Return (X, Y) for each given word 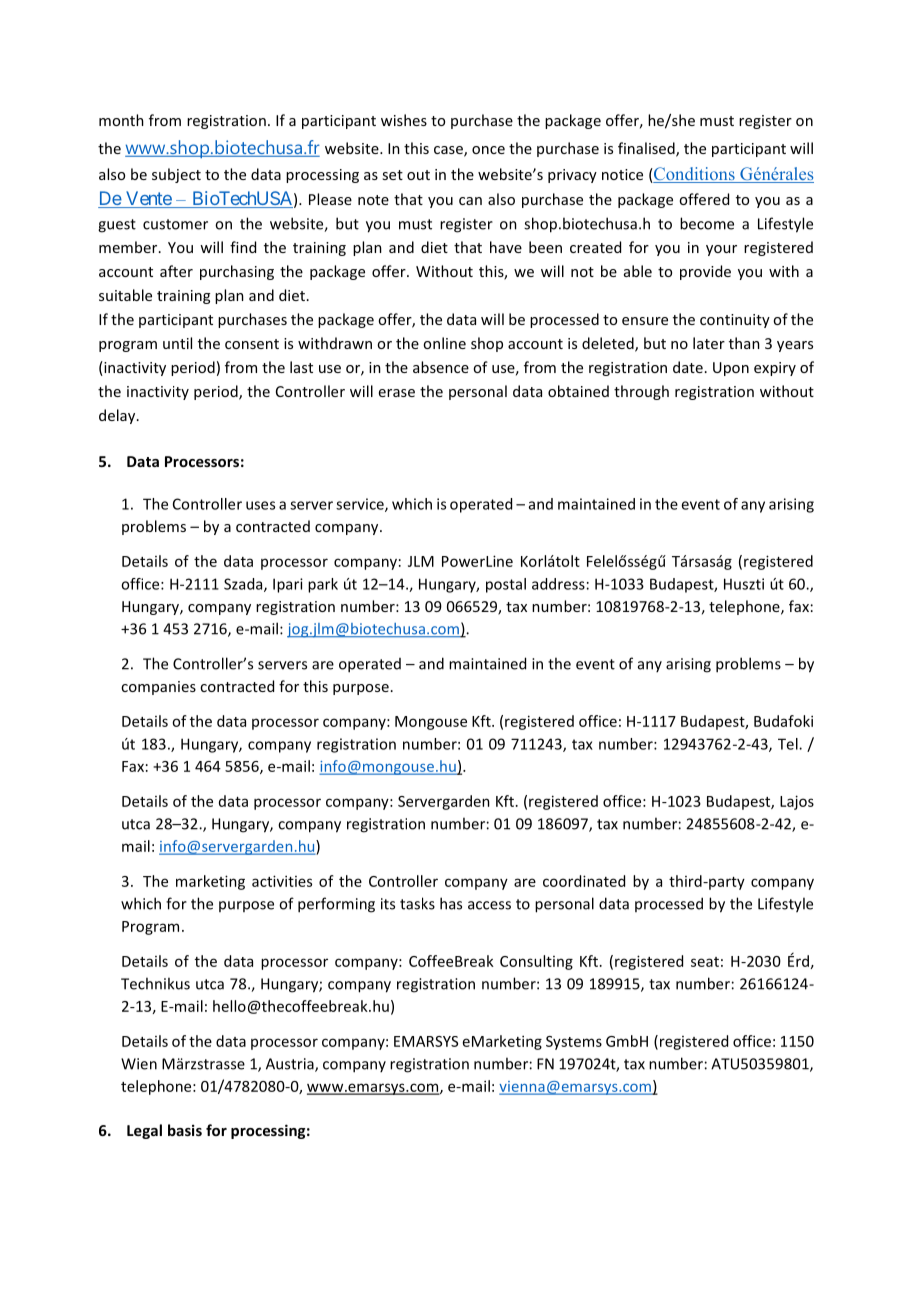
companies (158, 688)
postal (506, 585)
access (489, 905)
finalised (647, 149)
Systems (574, 1043)
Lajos (797, 802)
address (558, 584)
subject (176, 175)
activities (282, 881)
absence (441, 367)
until (177, 343)
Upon (731, 369)
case (449, 151)
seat (705, 962)
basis (185, 1130)
